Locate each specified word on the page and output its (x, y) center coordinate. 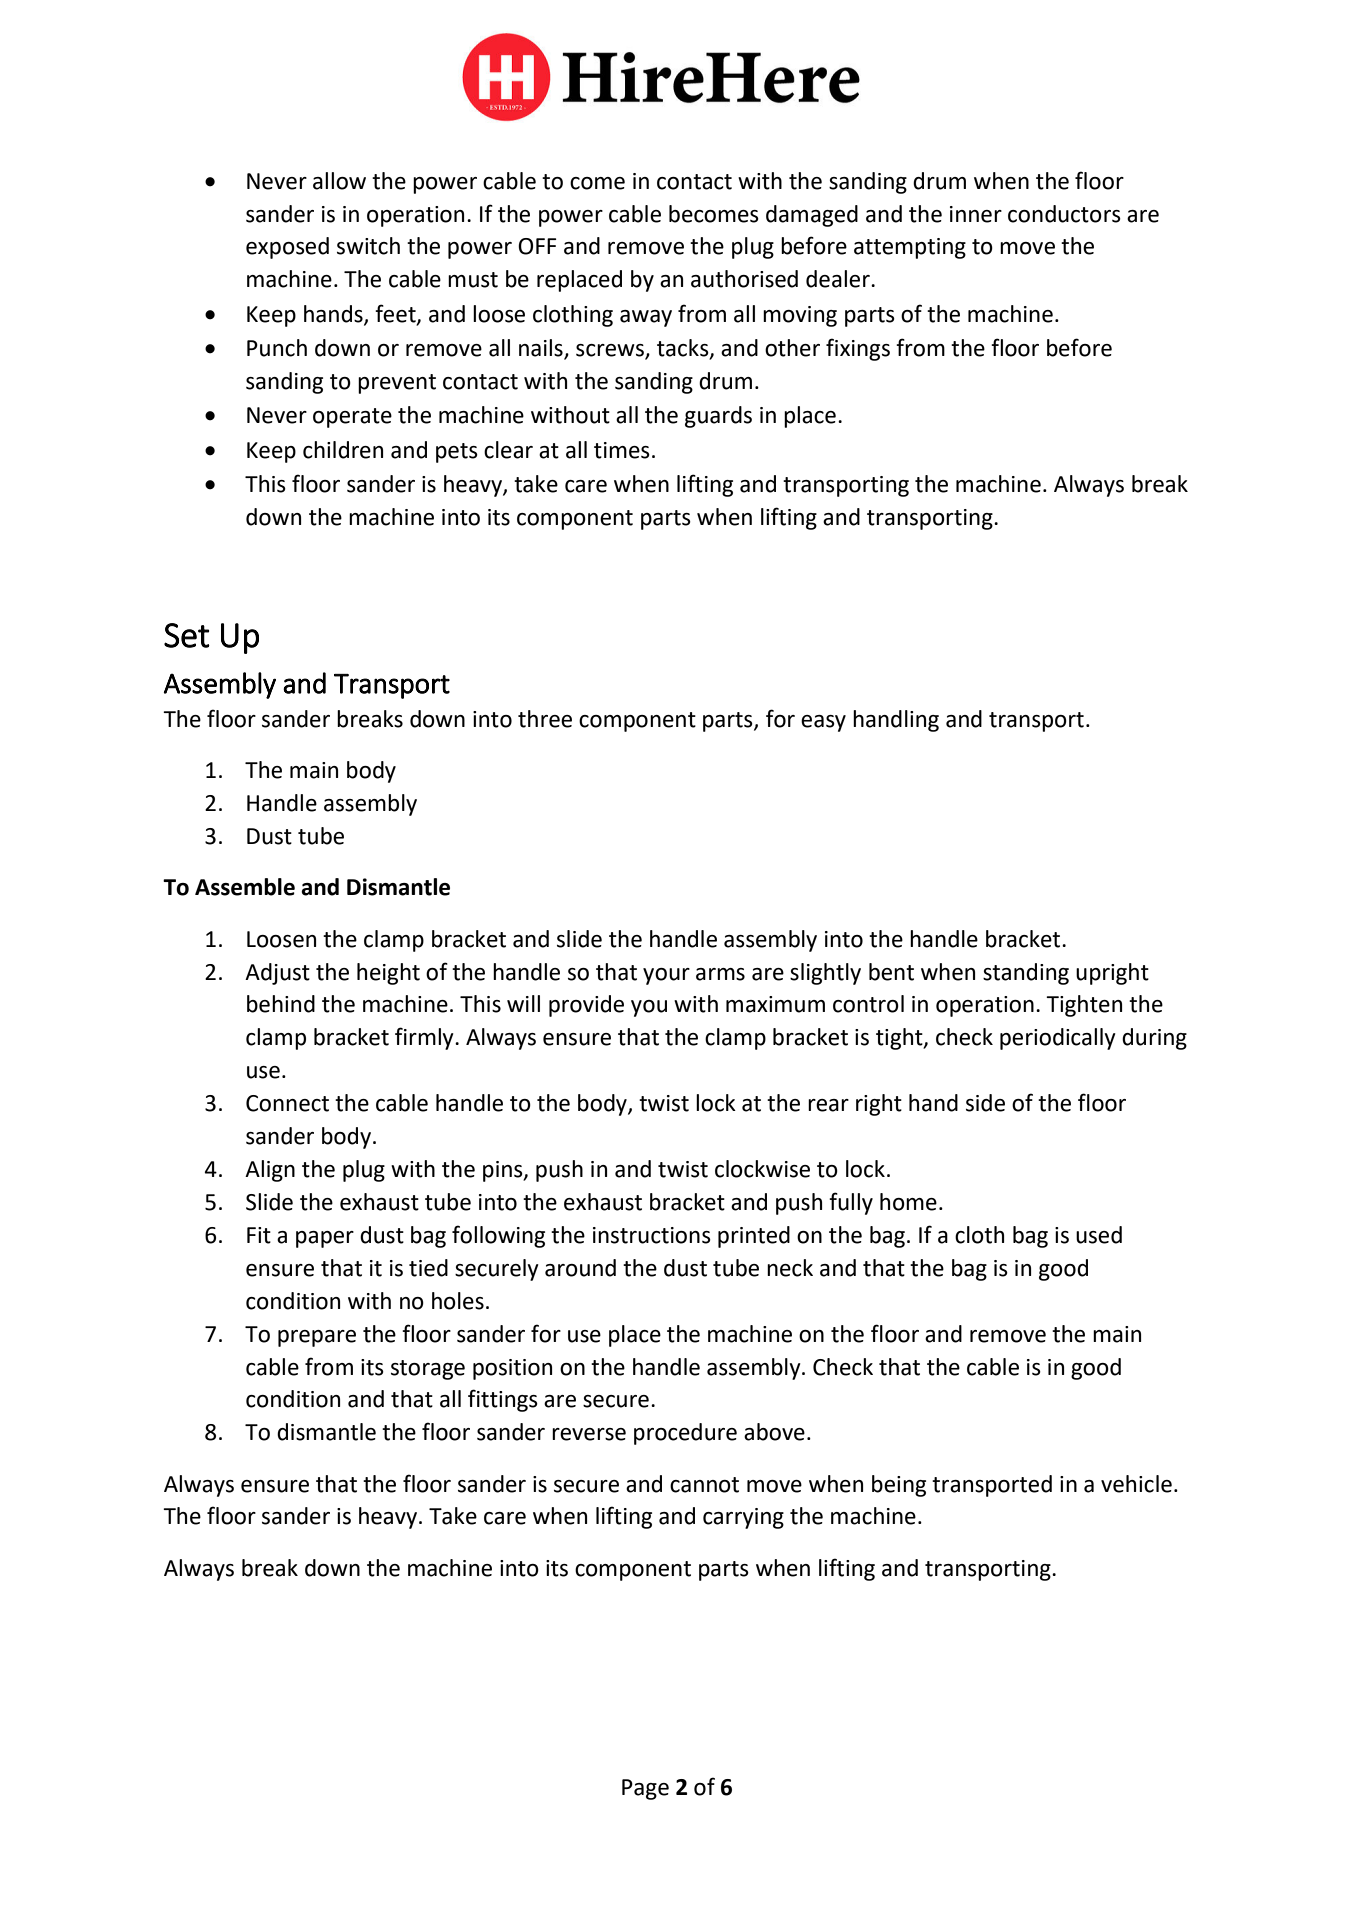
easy (823, 723)
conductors (1064, 214)
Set (187, 635)
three (545, 719)
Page (645, 1789)
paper (325, 1239)
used (1099, 1235)
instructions (652, 1235)
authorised (744, 279)
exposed (287, 248)
